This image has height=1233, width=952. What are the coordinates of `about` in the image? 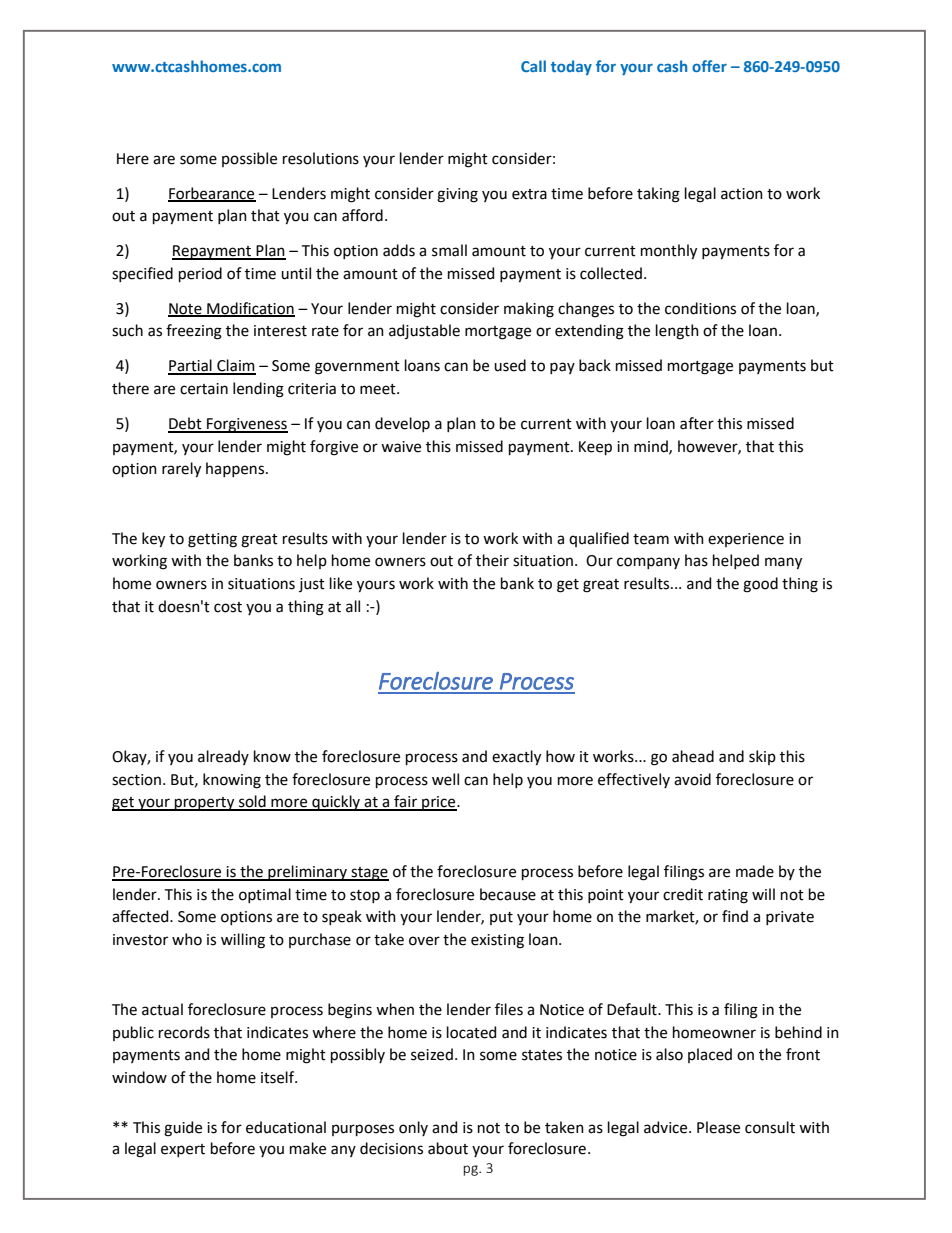 It's located at (448, 1148).
